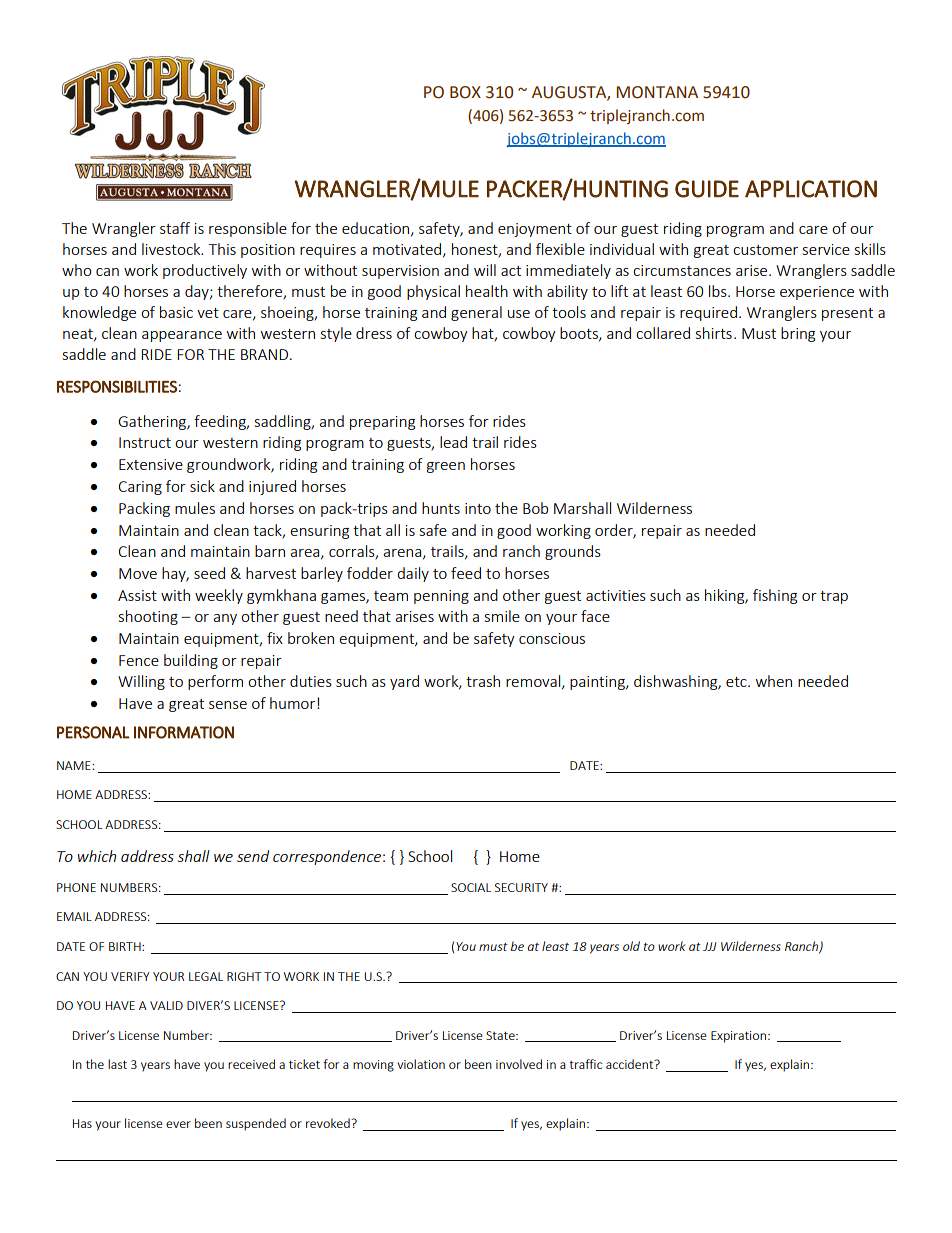 The height and width of the image is (1233, 952). Describe the element at coordinates (465, 92) in the image. I see `BOX` at that location.
